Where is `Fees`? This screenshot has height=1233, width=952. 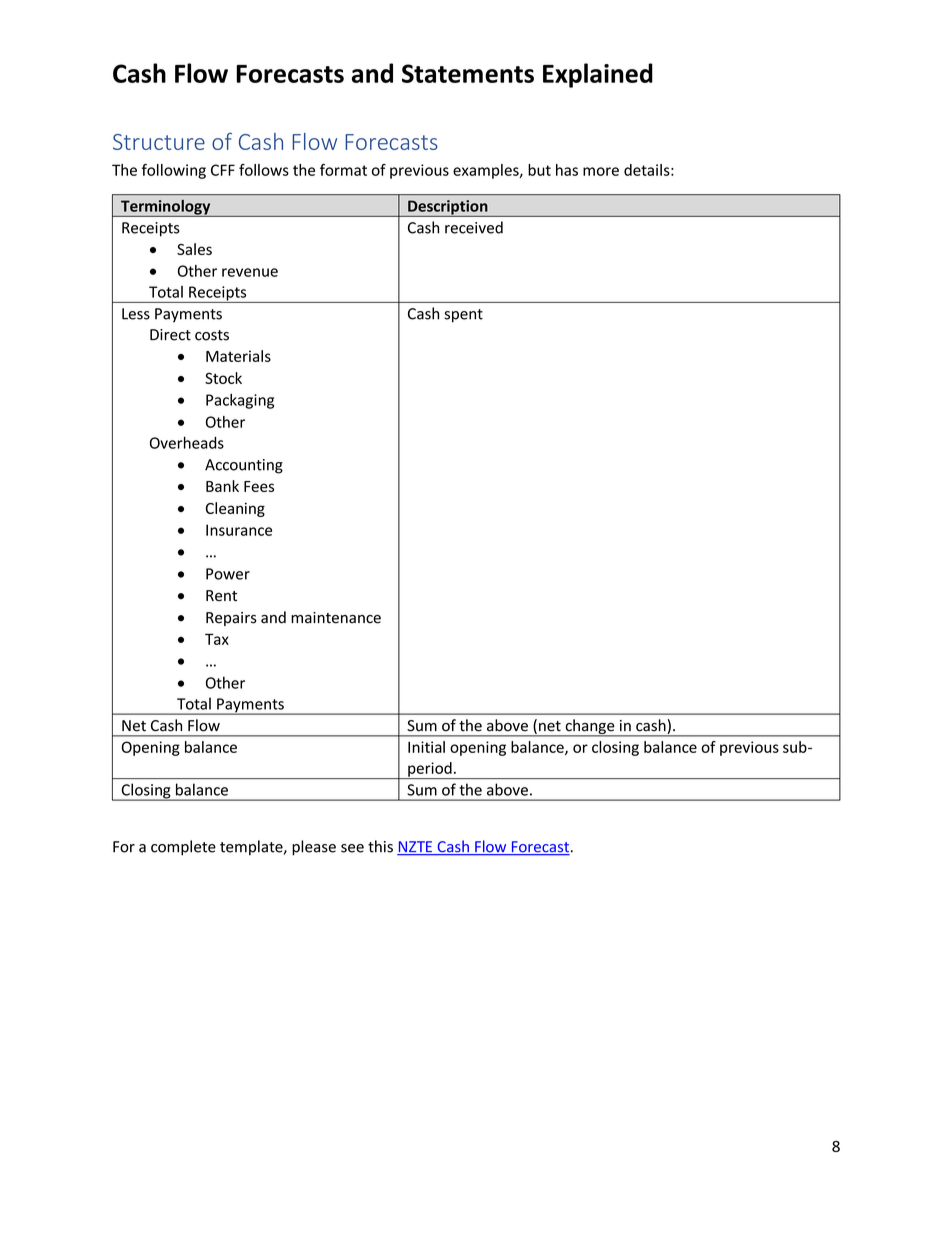 Fees is located at coordinates (259, 486).
